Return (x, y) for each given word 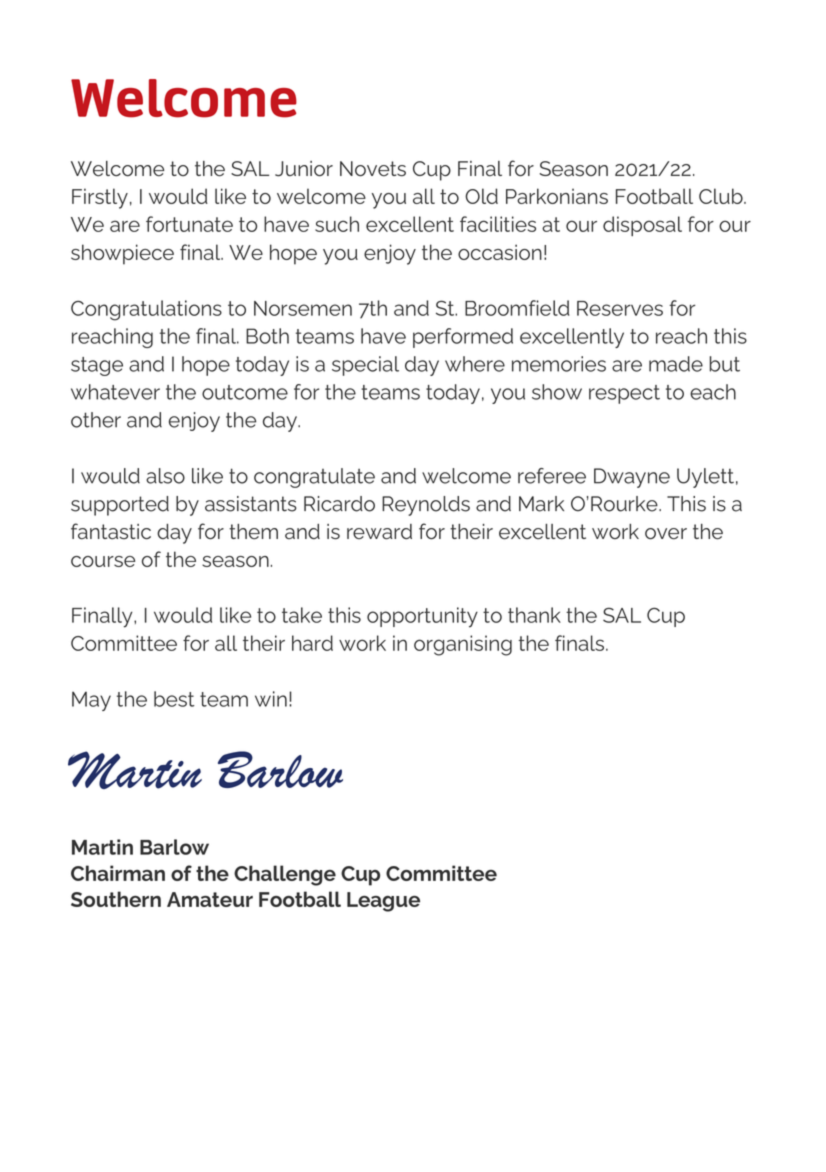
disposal (642, 226)
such (337, 224)
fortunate (189, 224)
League (383, 902)
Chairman (118, 873)
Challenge (285, 875)
